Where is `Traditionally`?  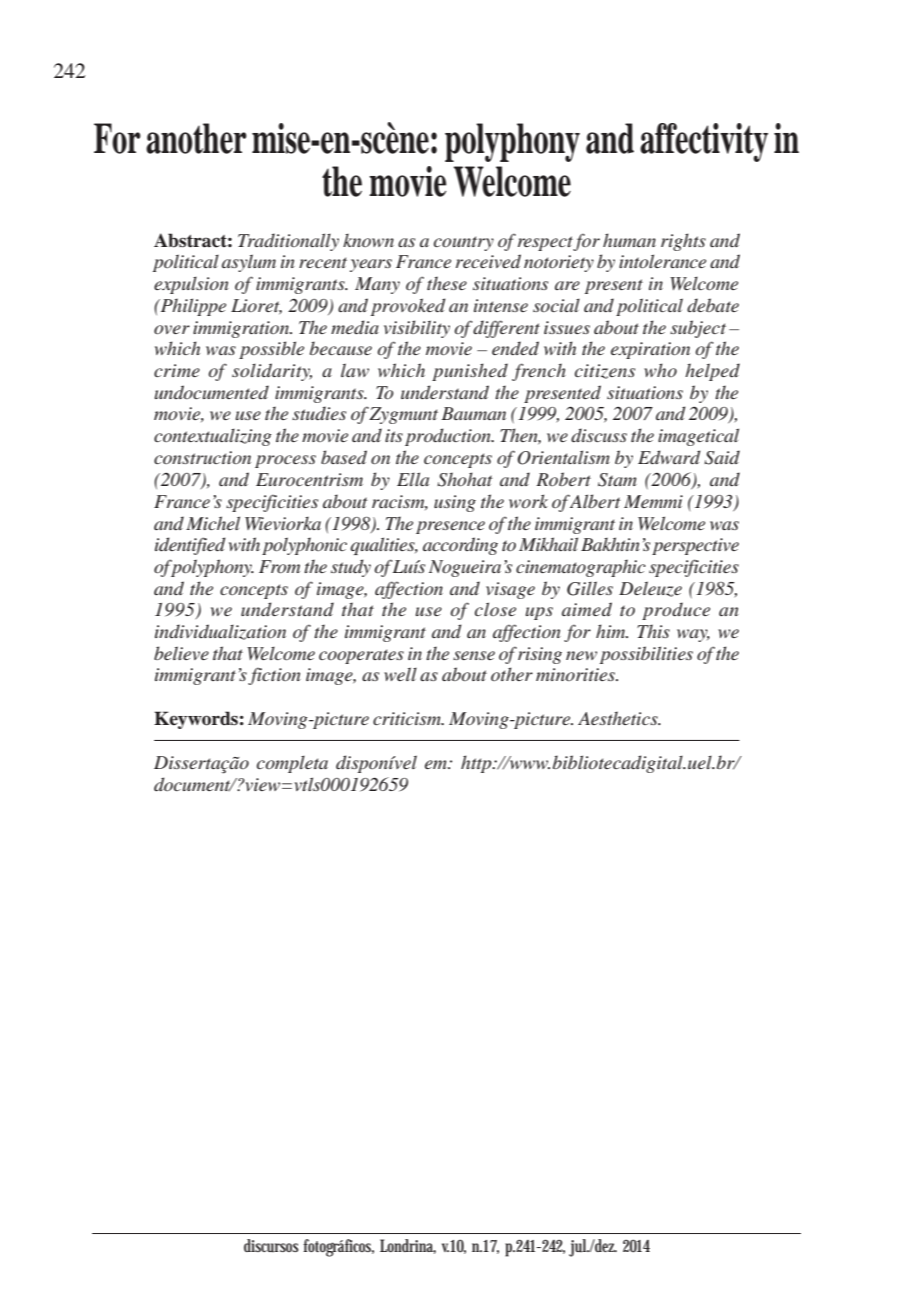
Traditionally is located at coordinates (288, 242).
